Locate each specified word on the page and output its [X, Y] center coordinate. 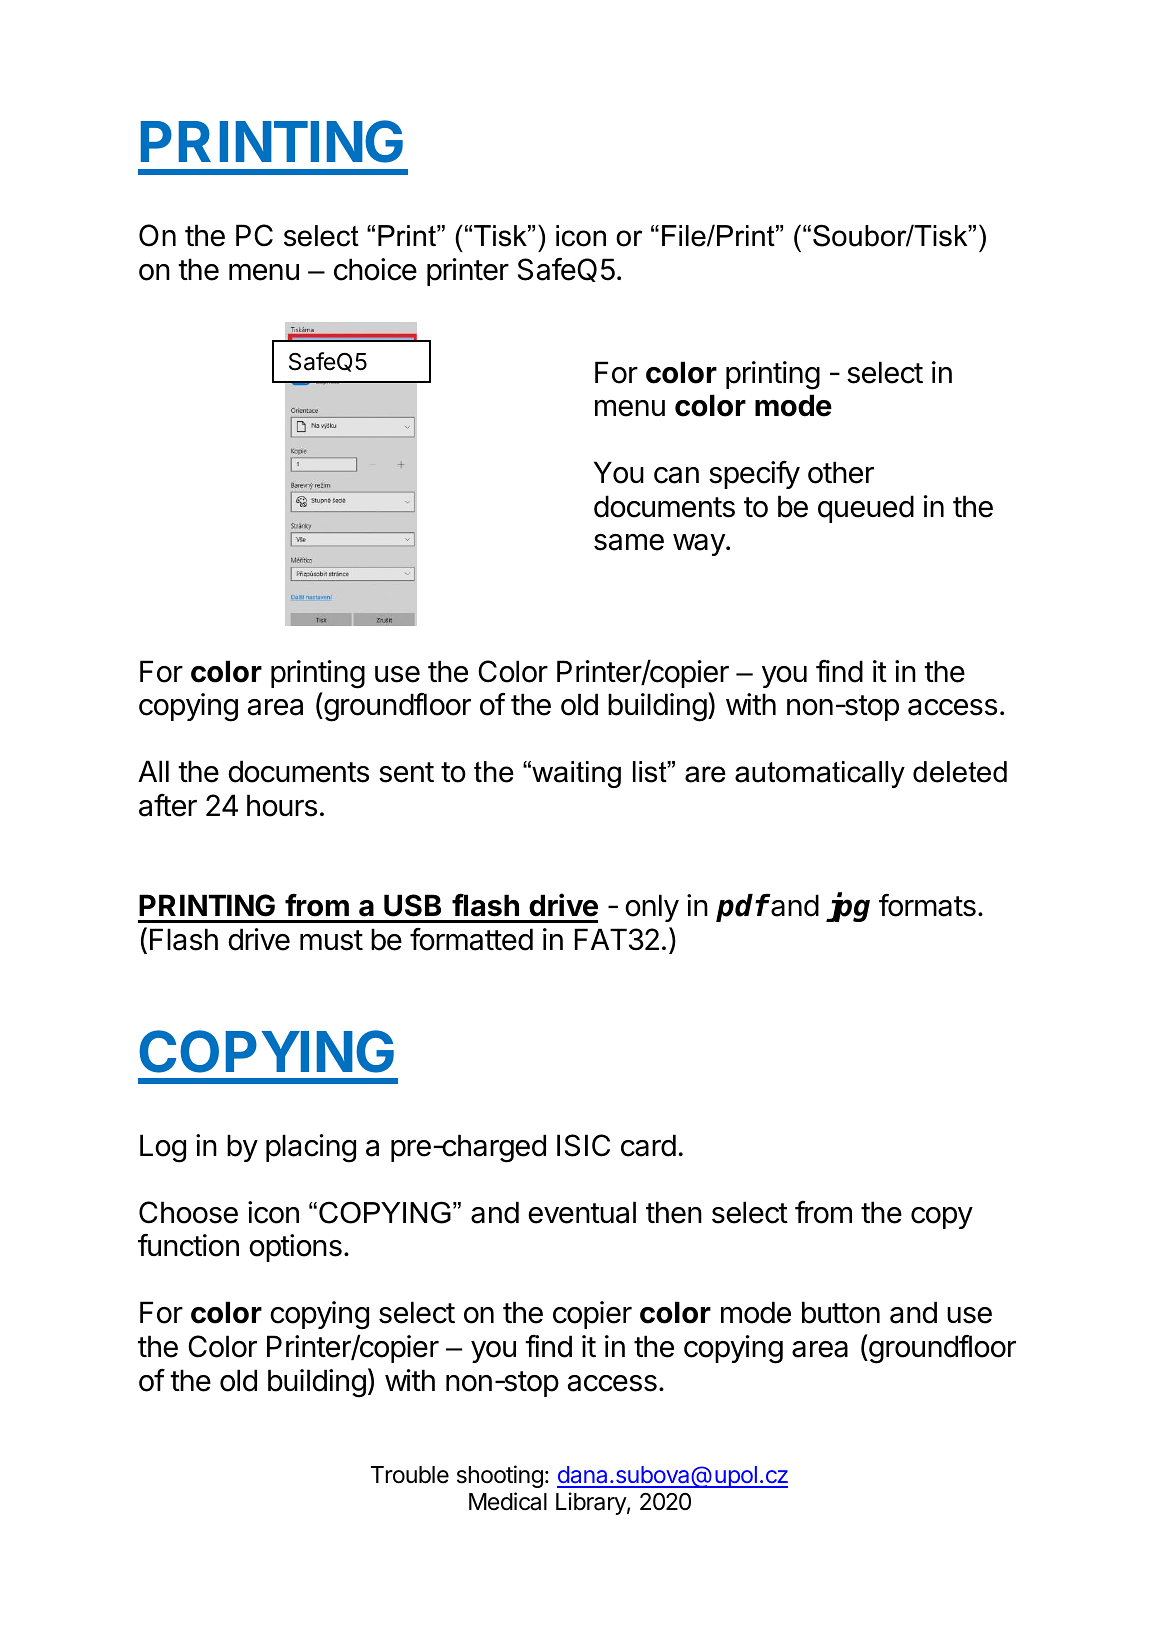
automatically [820, 774]
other [841, 472]
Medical [508, 1501]
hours [282, 805]
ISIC [583, 1145]
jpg [848, 907]
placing [311, 1148]
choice [375, 269]
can [676, 475]
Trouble [410, 1475]
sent [406, 772]
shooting [500, 1476]
